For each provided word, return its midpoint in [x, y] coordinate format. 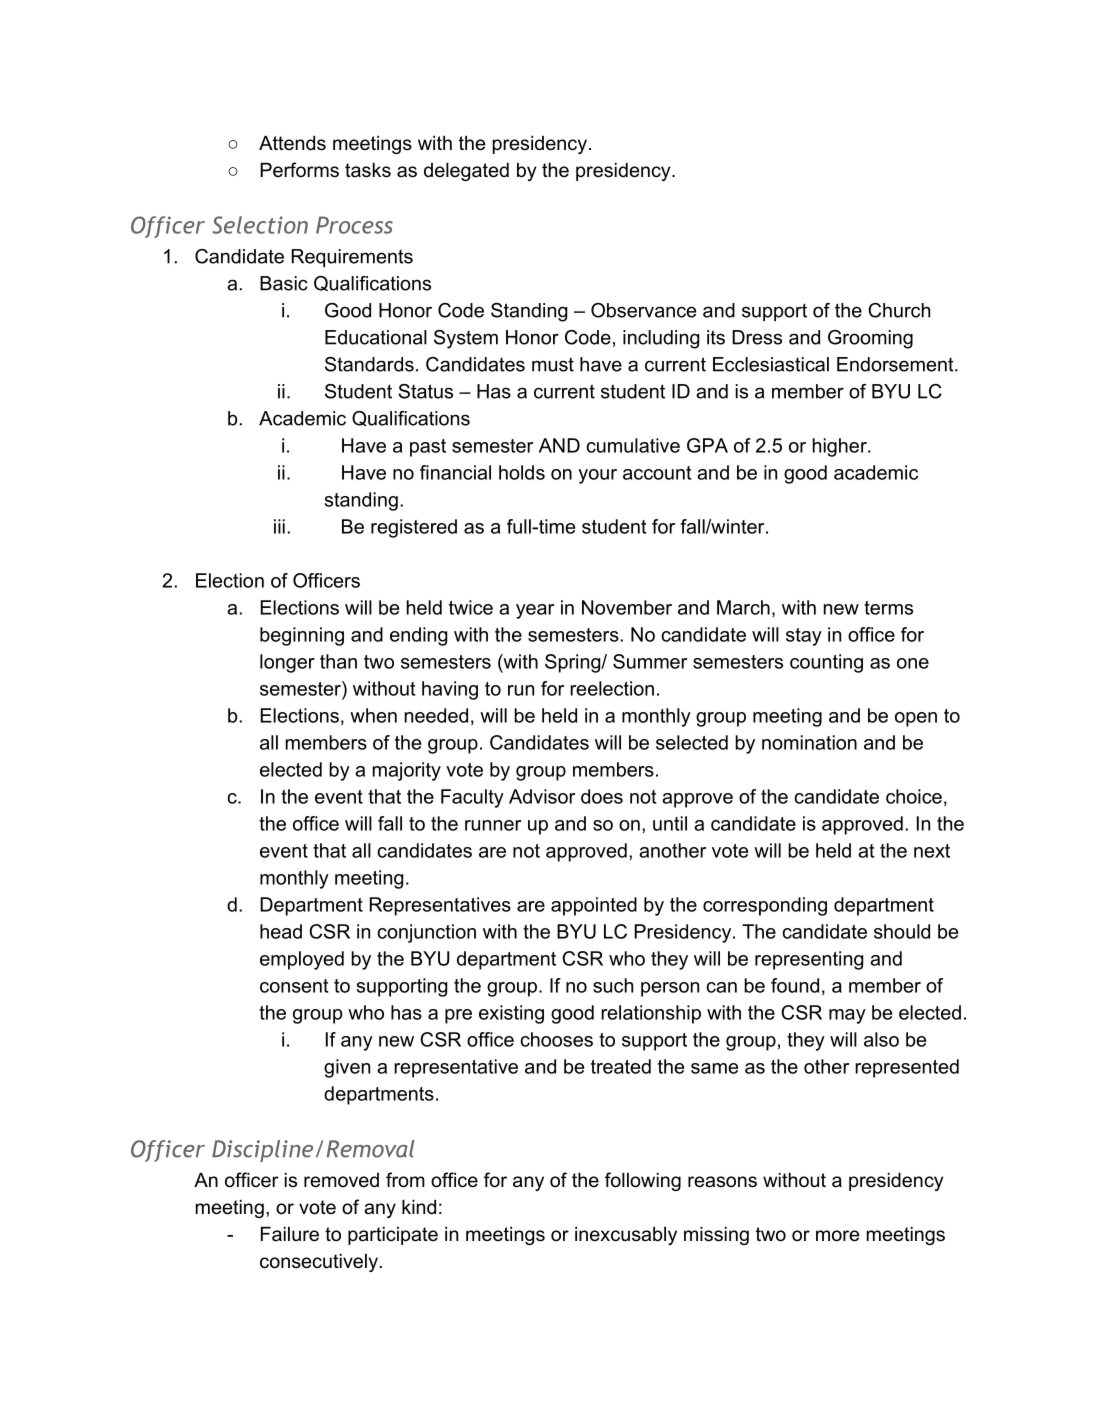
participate [393, 1236]
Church [899, 310]
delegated [466, 172]
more [837, 1236]
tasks [368, 170]
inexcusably [626, 1236]
